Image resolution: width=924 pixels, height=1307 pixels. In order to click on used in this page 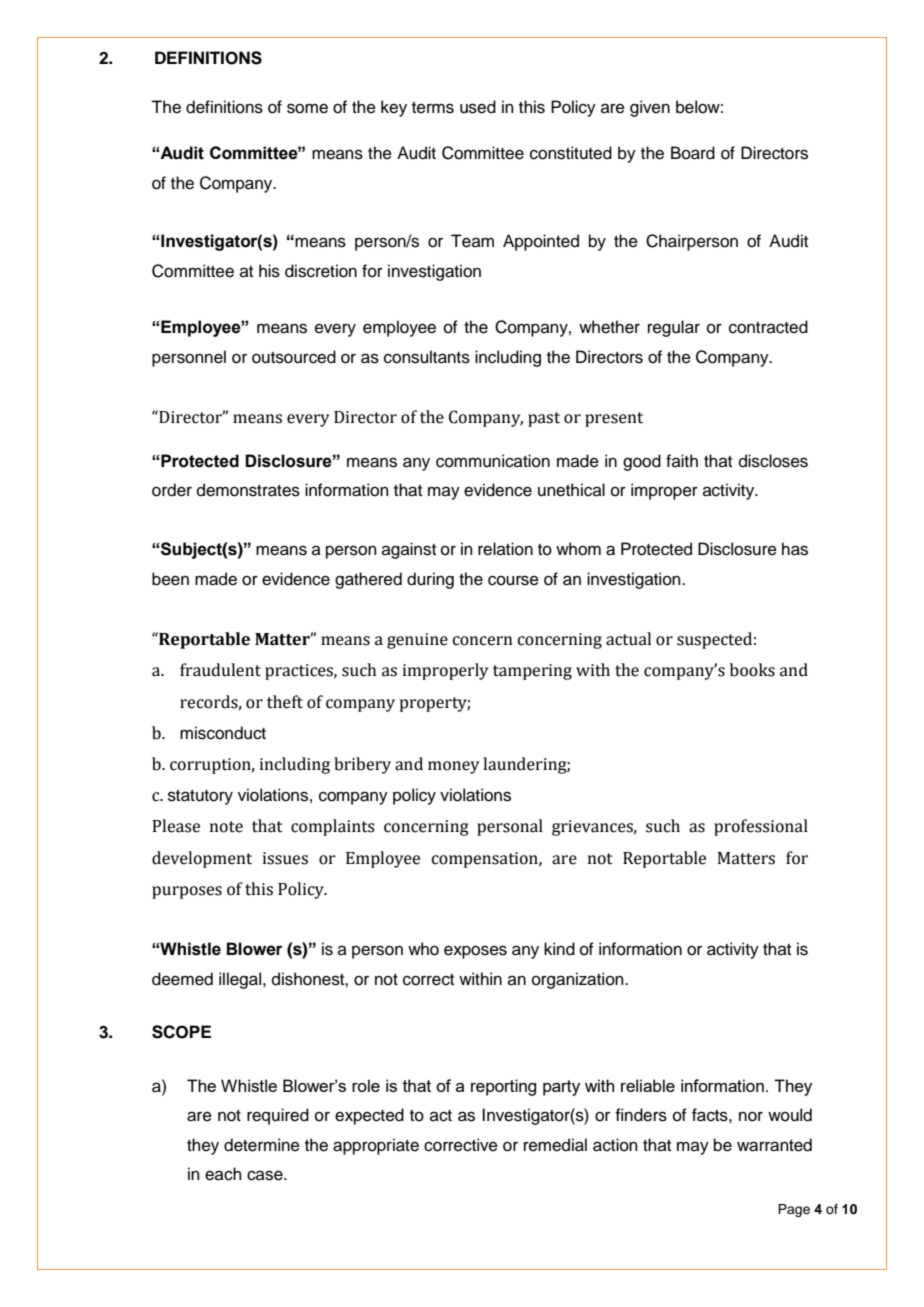, I will do `click(478, 107)`.
